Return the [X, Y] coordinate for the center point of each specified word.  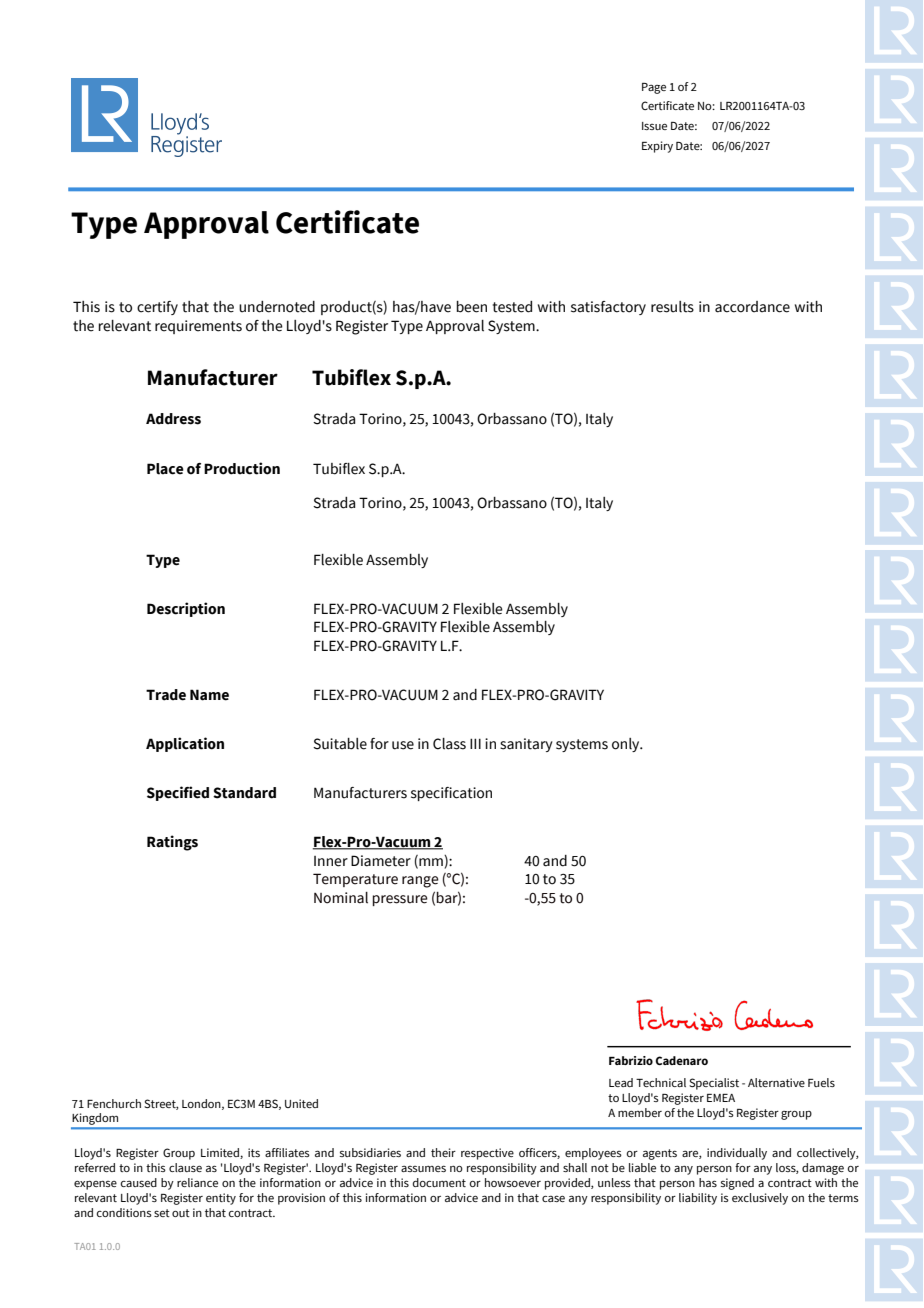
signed [737, 1184]
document [439, 1182]
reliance [197, 1182]
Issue [654, 126]
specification [451, 794]
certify [157, 308]
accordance [752, 307]
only [627, 745]
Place [165, 469]
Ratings [172, 843]
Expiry [657, 147]
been [471, 307]
